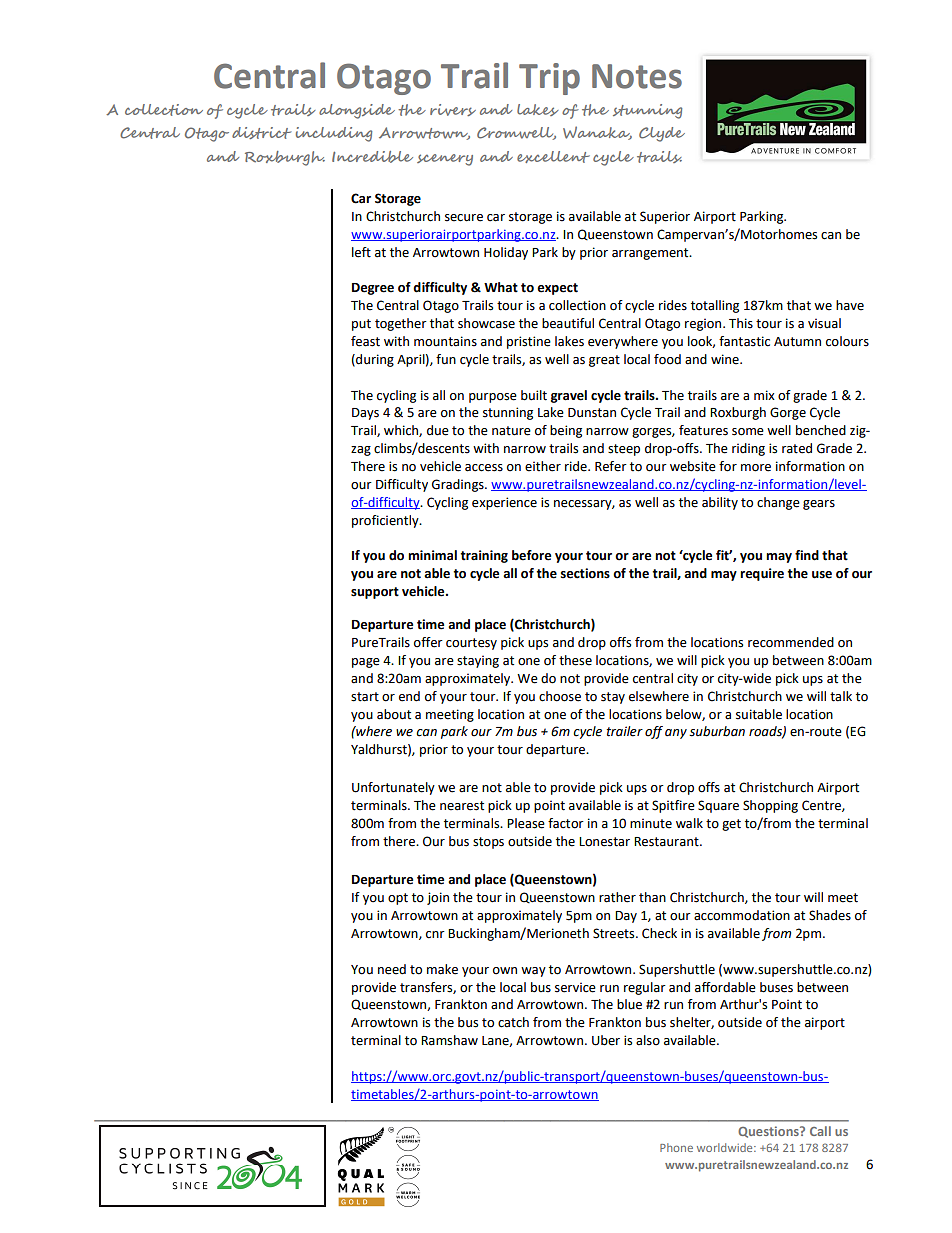  Describe the element at coordinates (549, 79) in the screenshot. I see `Trip` at that location.
